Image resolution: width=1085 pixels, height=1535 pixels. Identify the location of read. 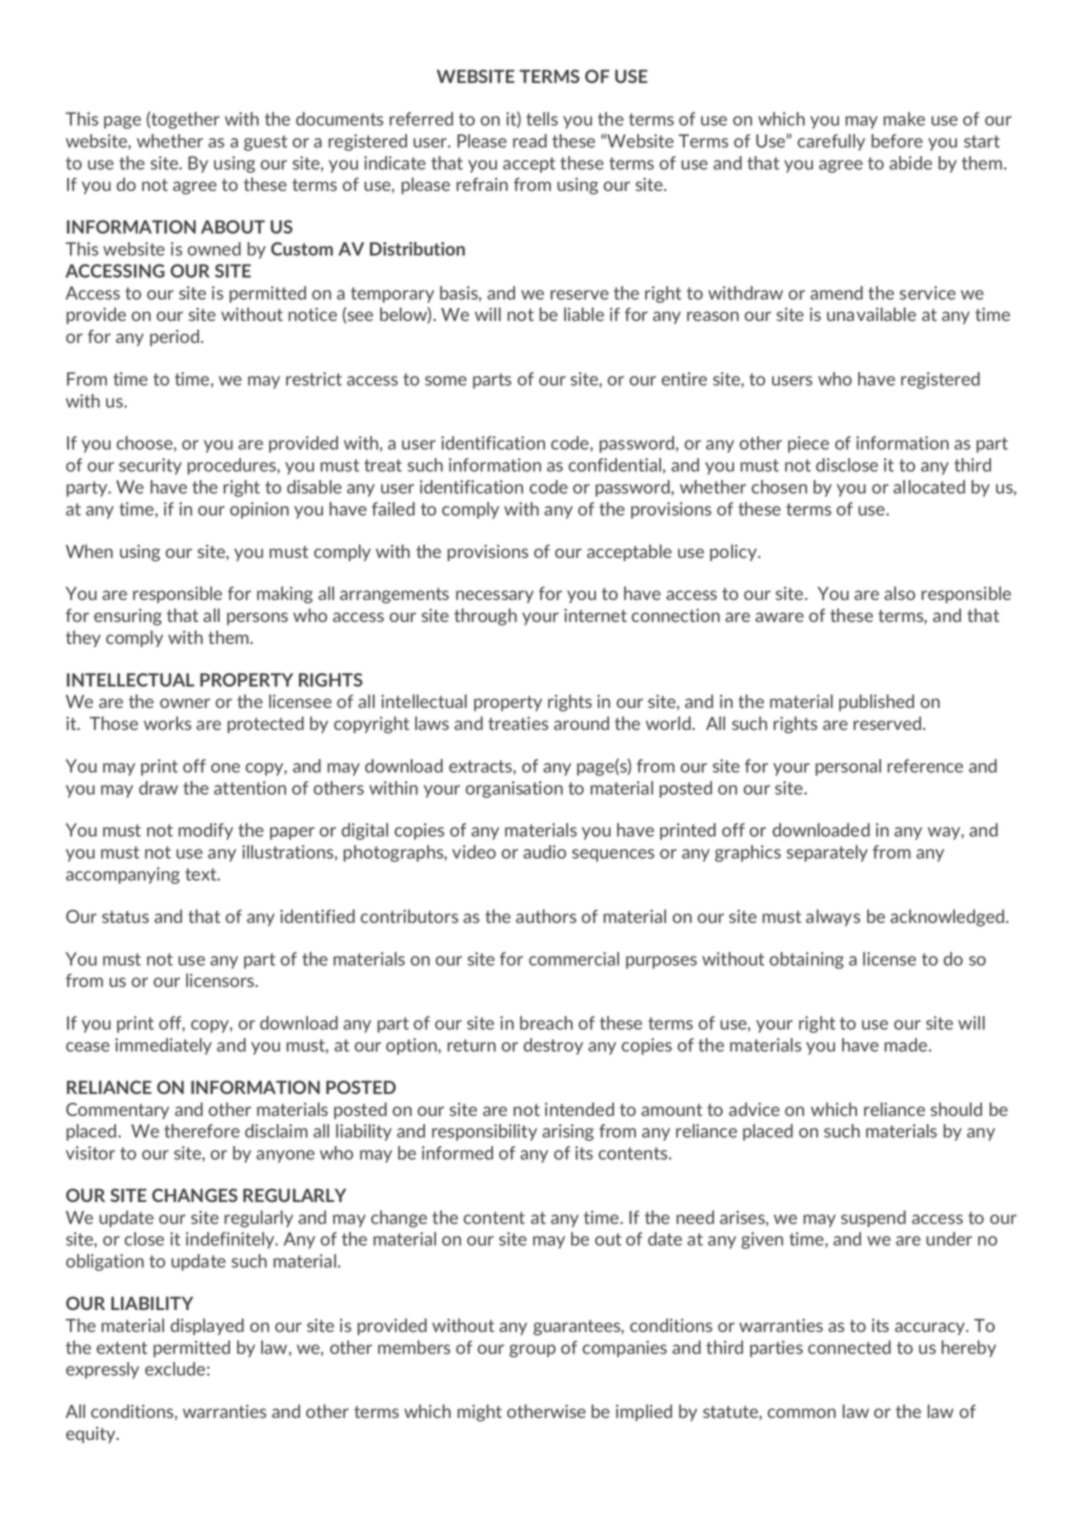
(530, 141).
